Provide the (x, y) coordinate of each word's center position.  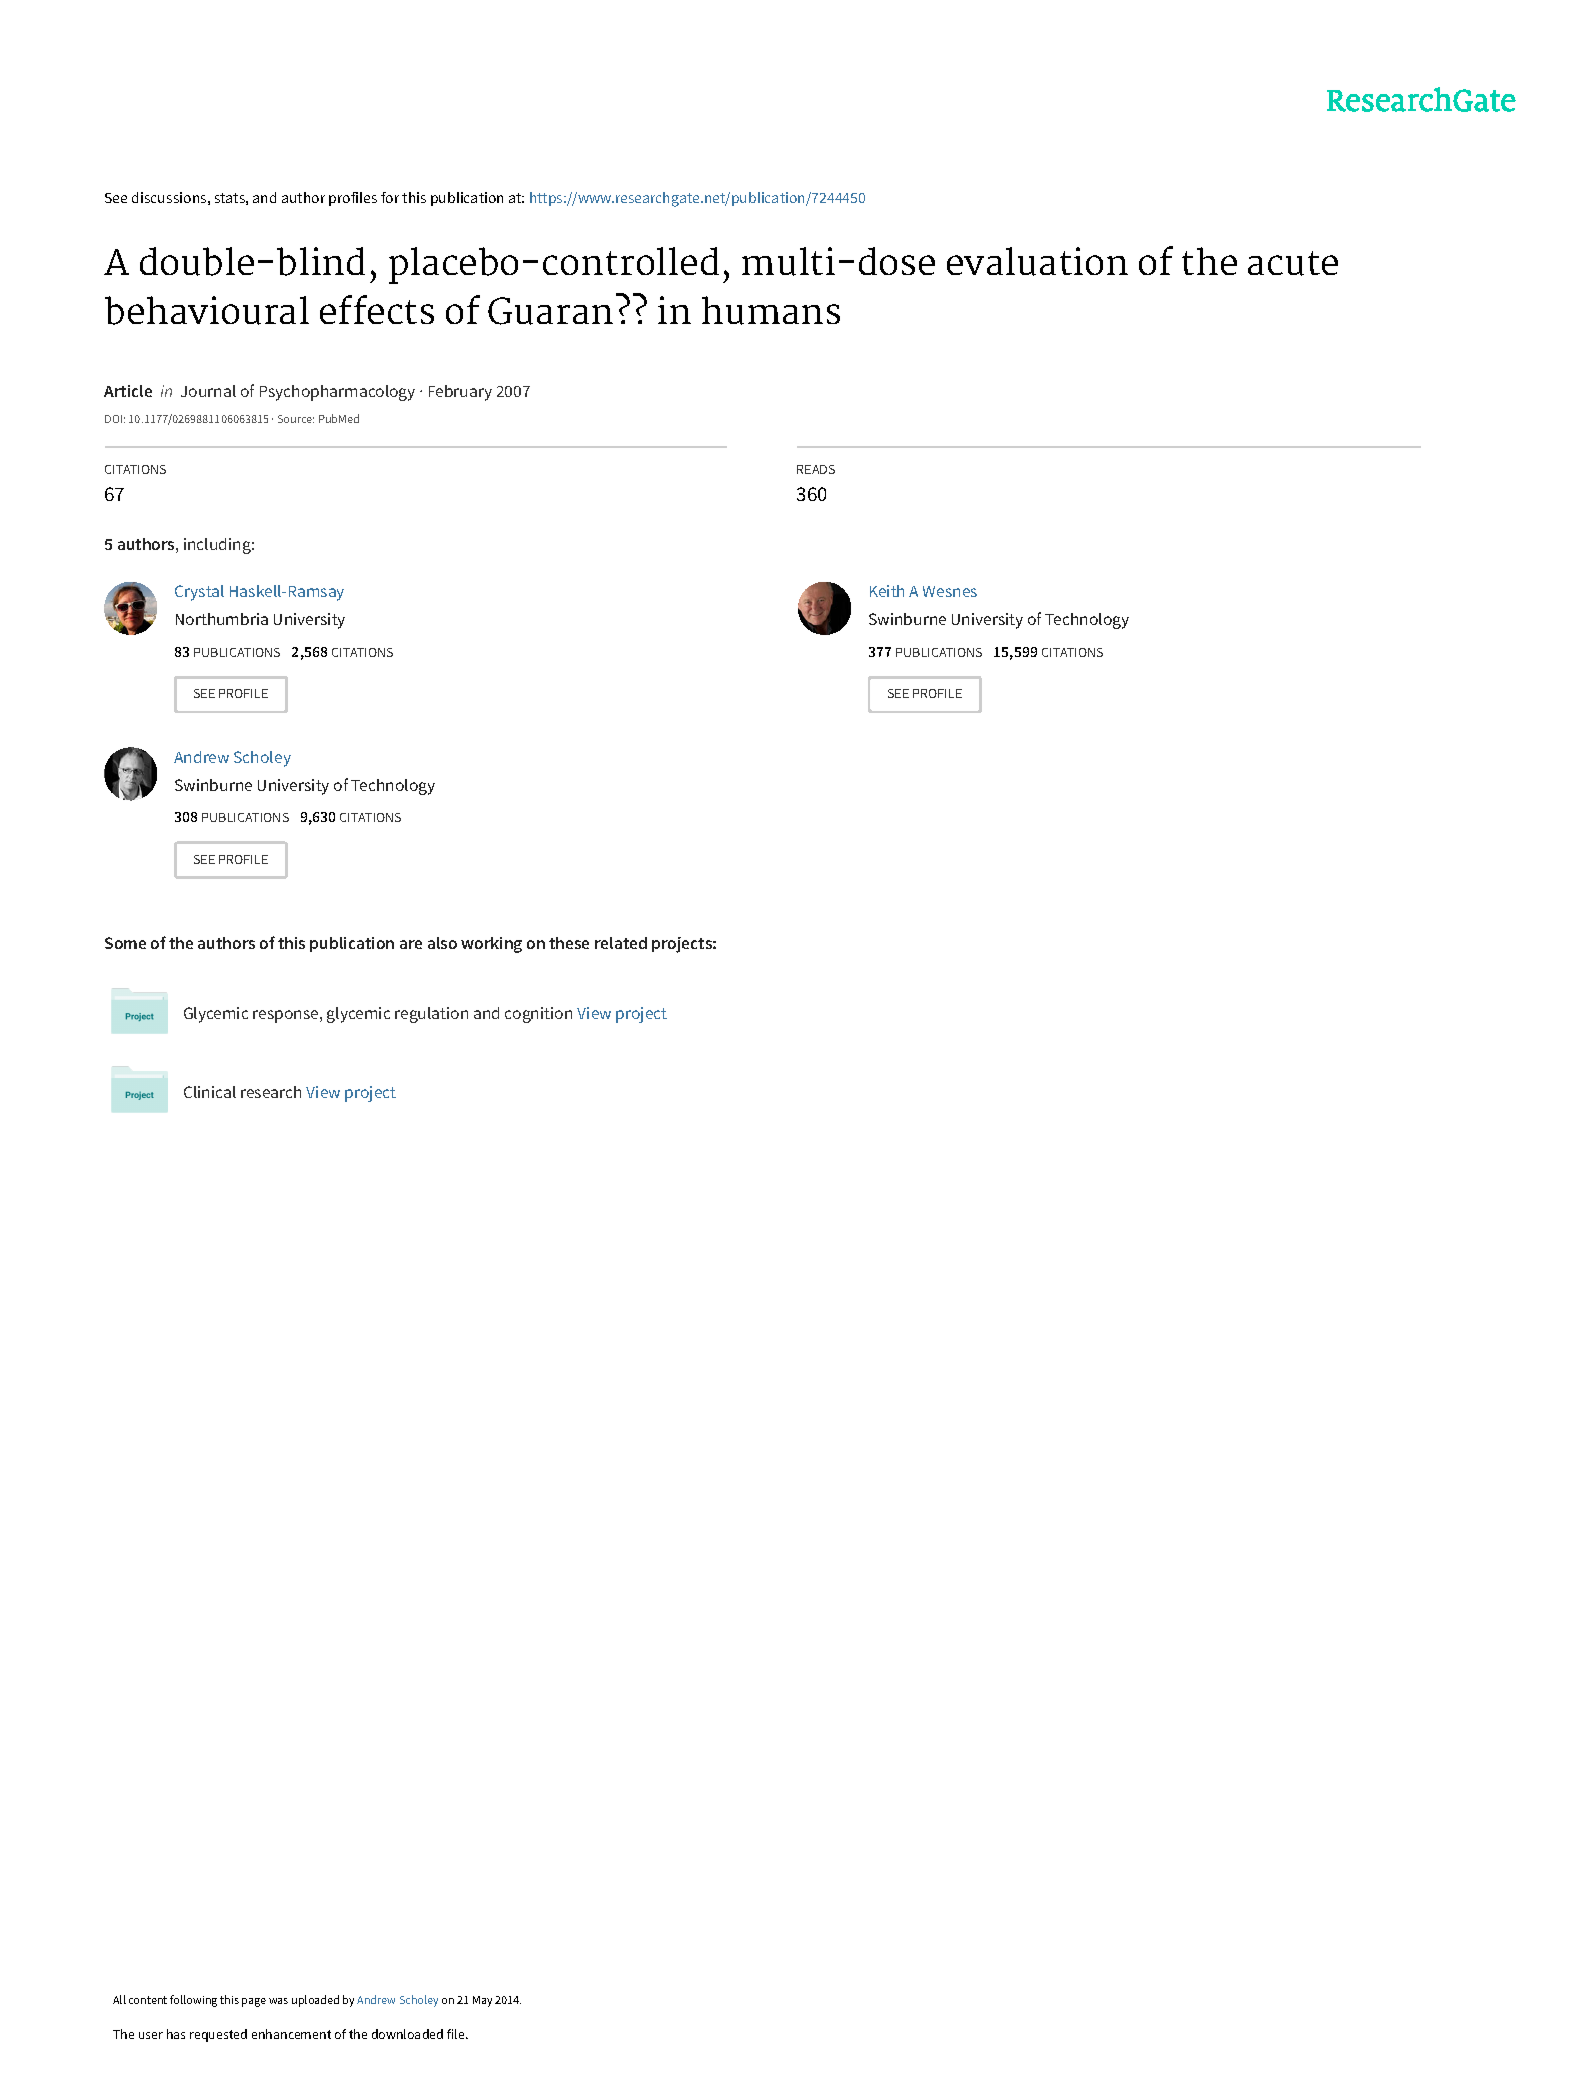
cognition (538, 1015)
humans (771, 310)
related (621, 943)
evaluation (1037, 261)
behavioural (207, 310)
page (254, 2002)
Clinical (210, 1092)
